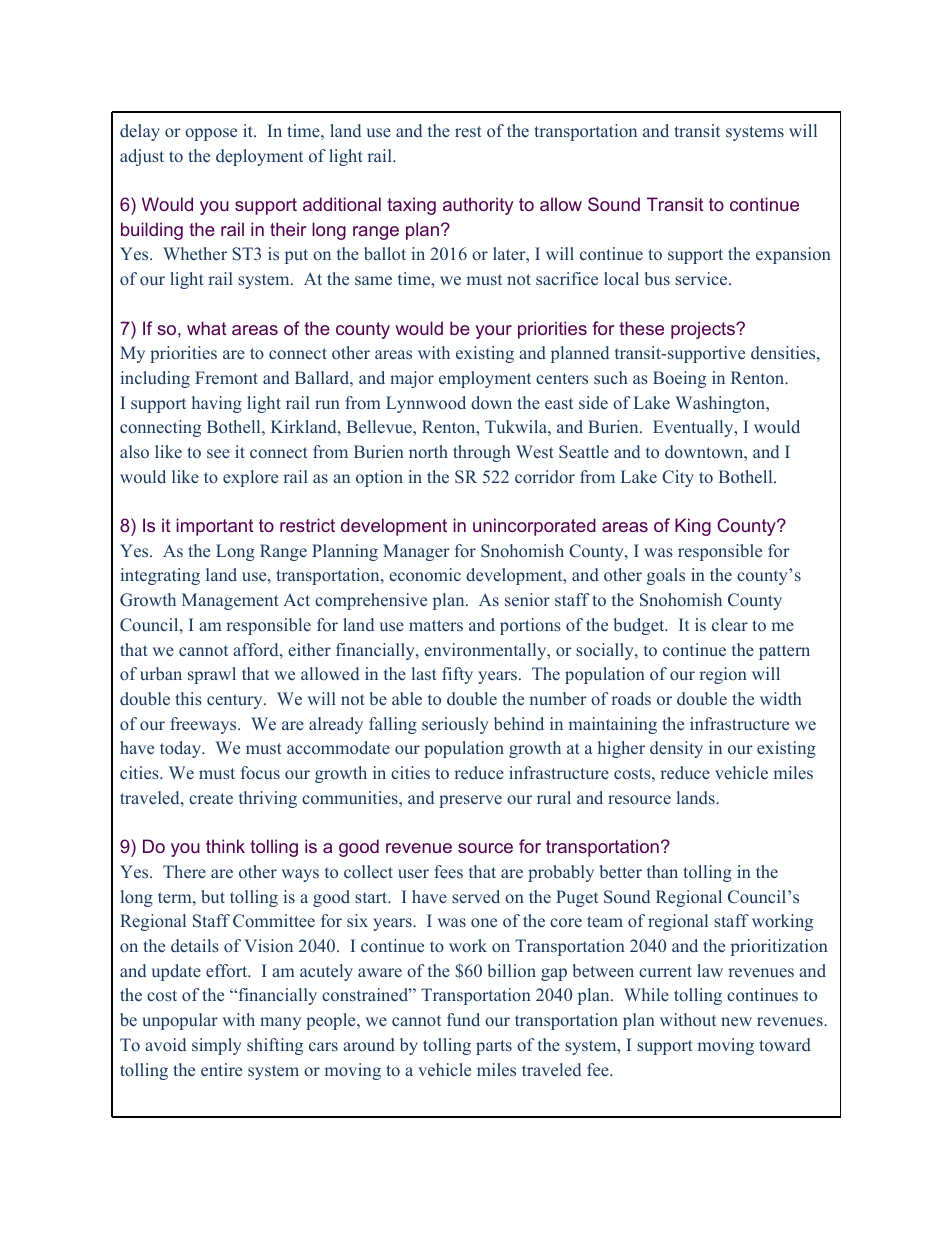 This document has width=952, height=1233. Describe the element at coordinates (463, 1019) in the document. I see `fund` at that location.
